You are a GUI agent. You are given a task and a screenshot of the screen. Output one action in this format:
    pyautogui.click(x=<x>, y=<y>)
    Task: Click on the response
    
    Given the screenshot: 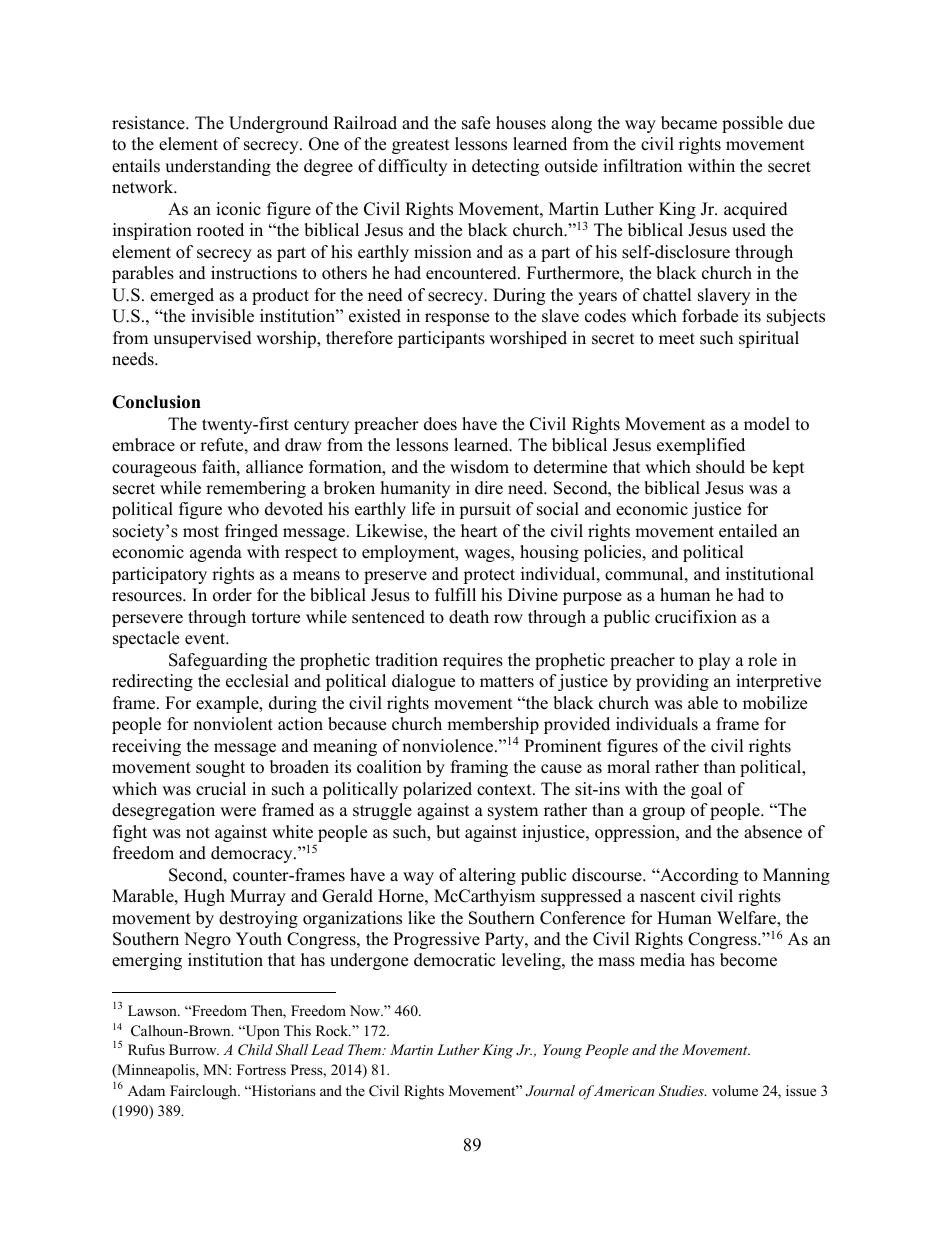 What is the action you would take?
    pyautogui.click(x=457, y=319)
